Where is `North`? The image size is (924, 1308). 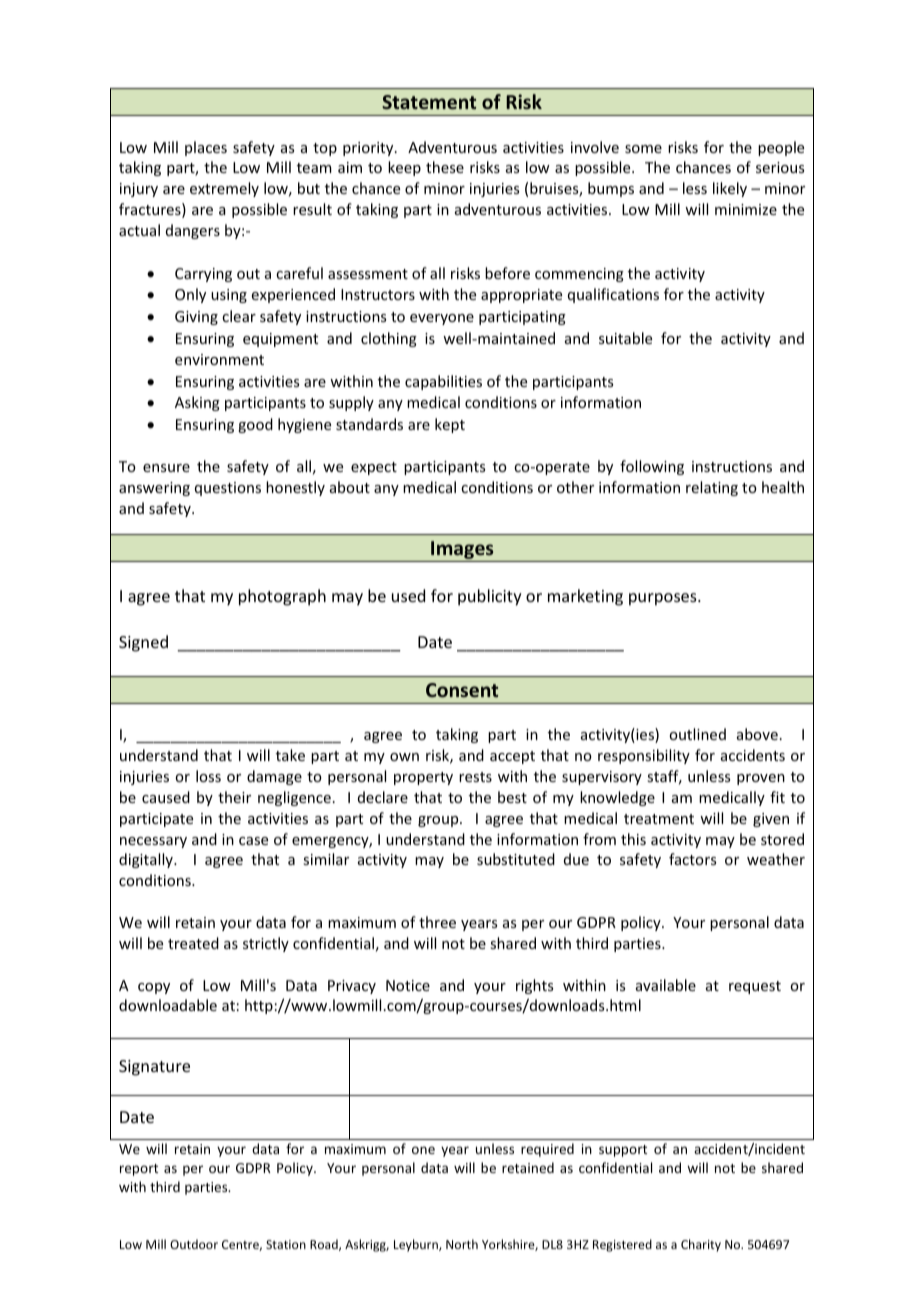 North is located at coordinates (462, 1244).
